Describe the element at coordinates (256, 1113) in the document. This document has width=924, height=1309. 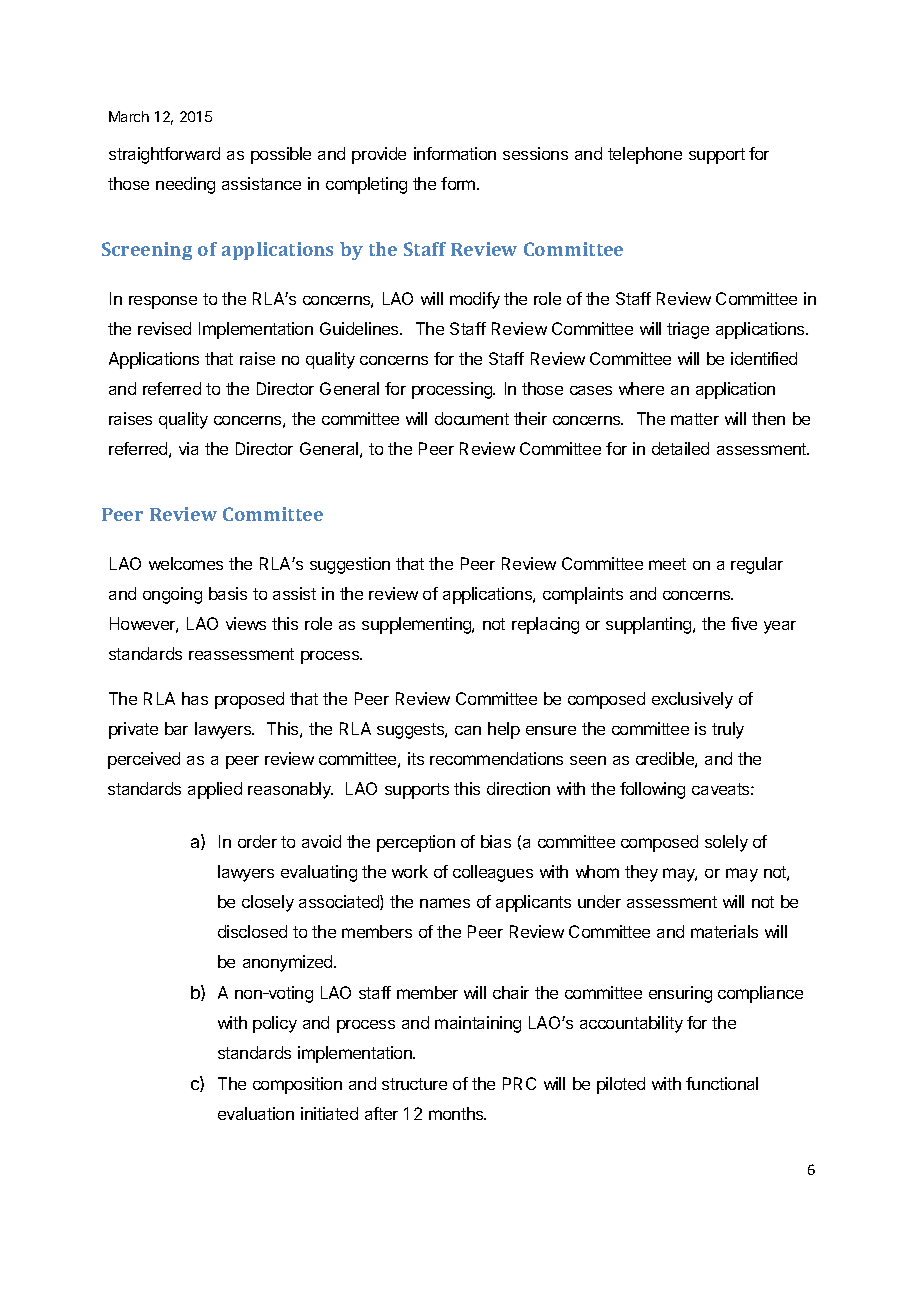
I see `evaluation` at that location.
